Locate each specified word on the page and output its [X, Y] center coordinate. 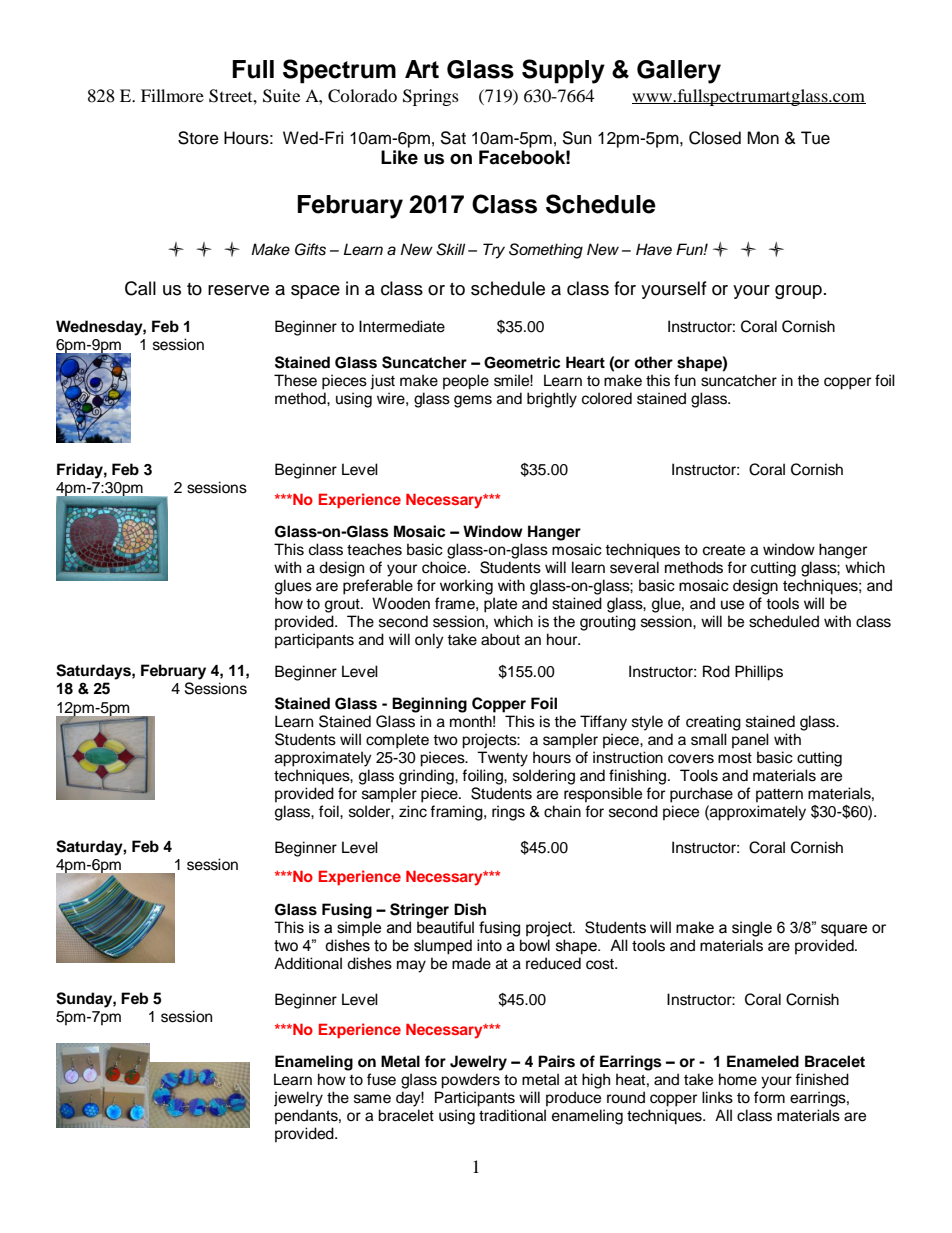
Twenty [502, 759]
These [295, 380]
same [372, 1099]
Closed [715, 138]
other [653, 362]
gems [473, 401]
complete [397, 741]
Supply [563, 71]
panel [750, 741]
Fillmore [172, 95]
